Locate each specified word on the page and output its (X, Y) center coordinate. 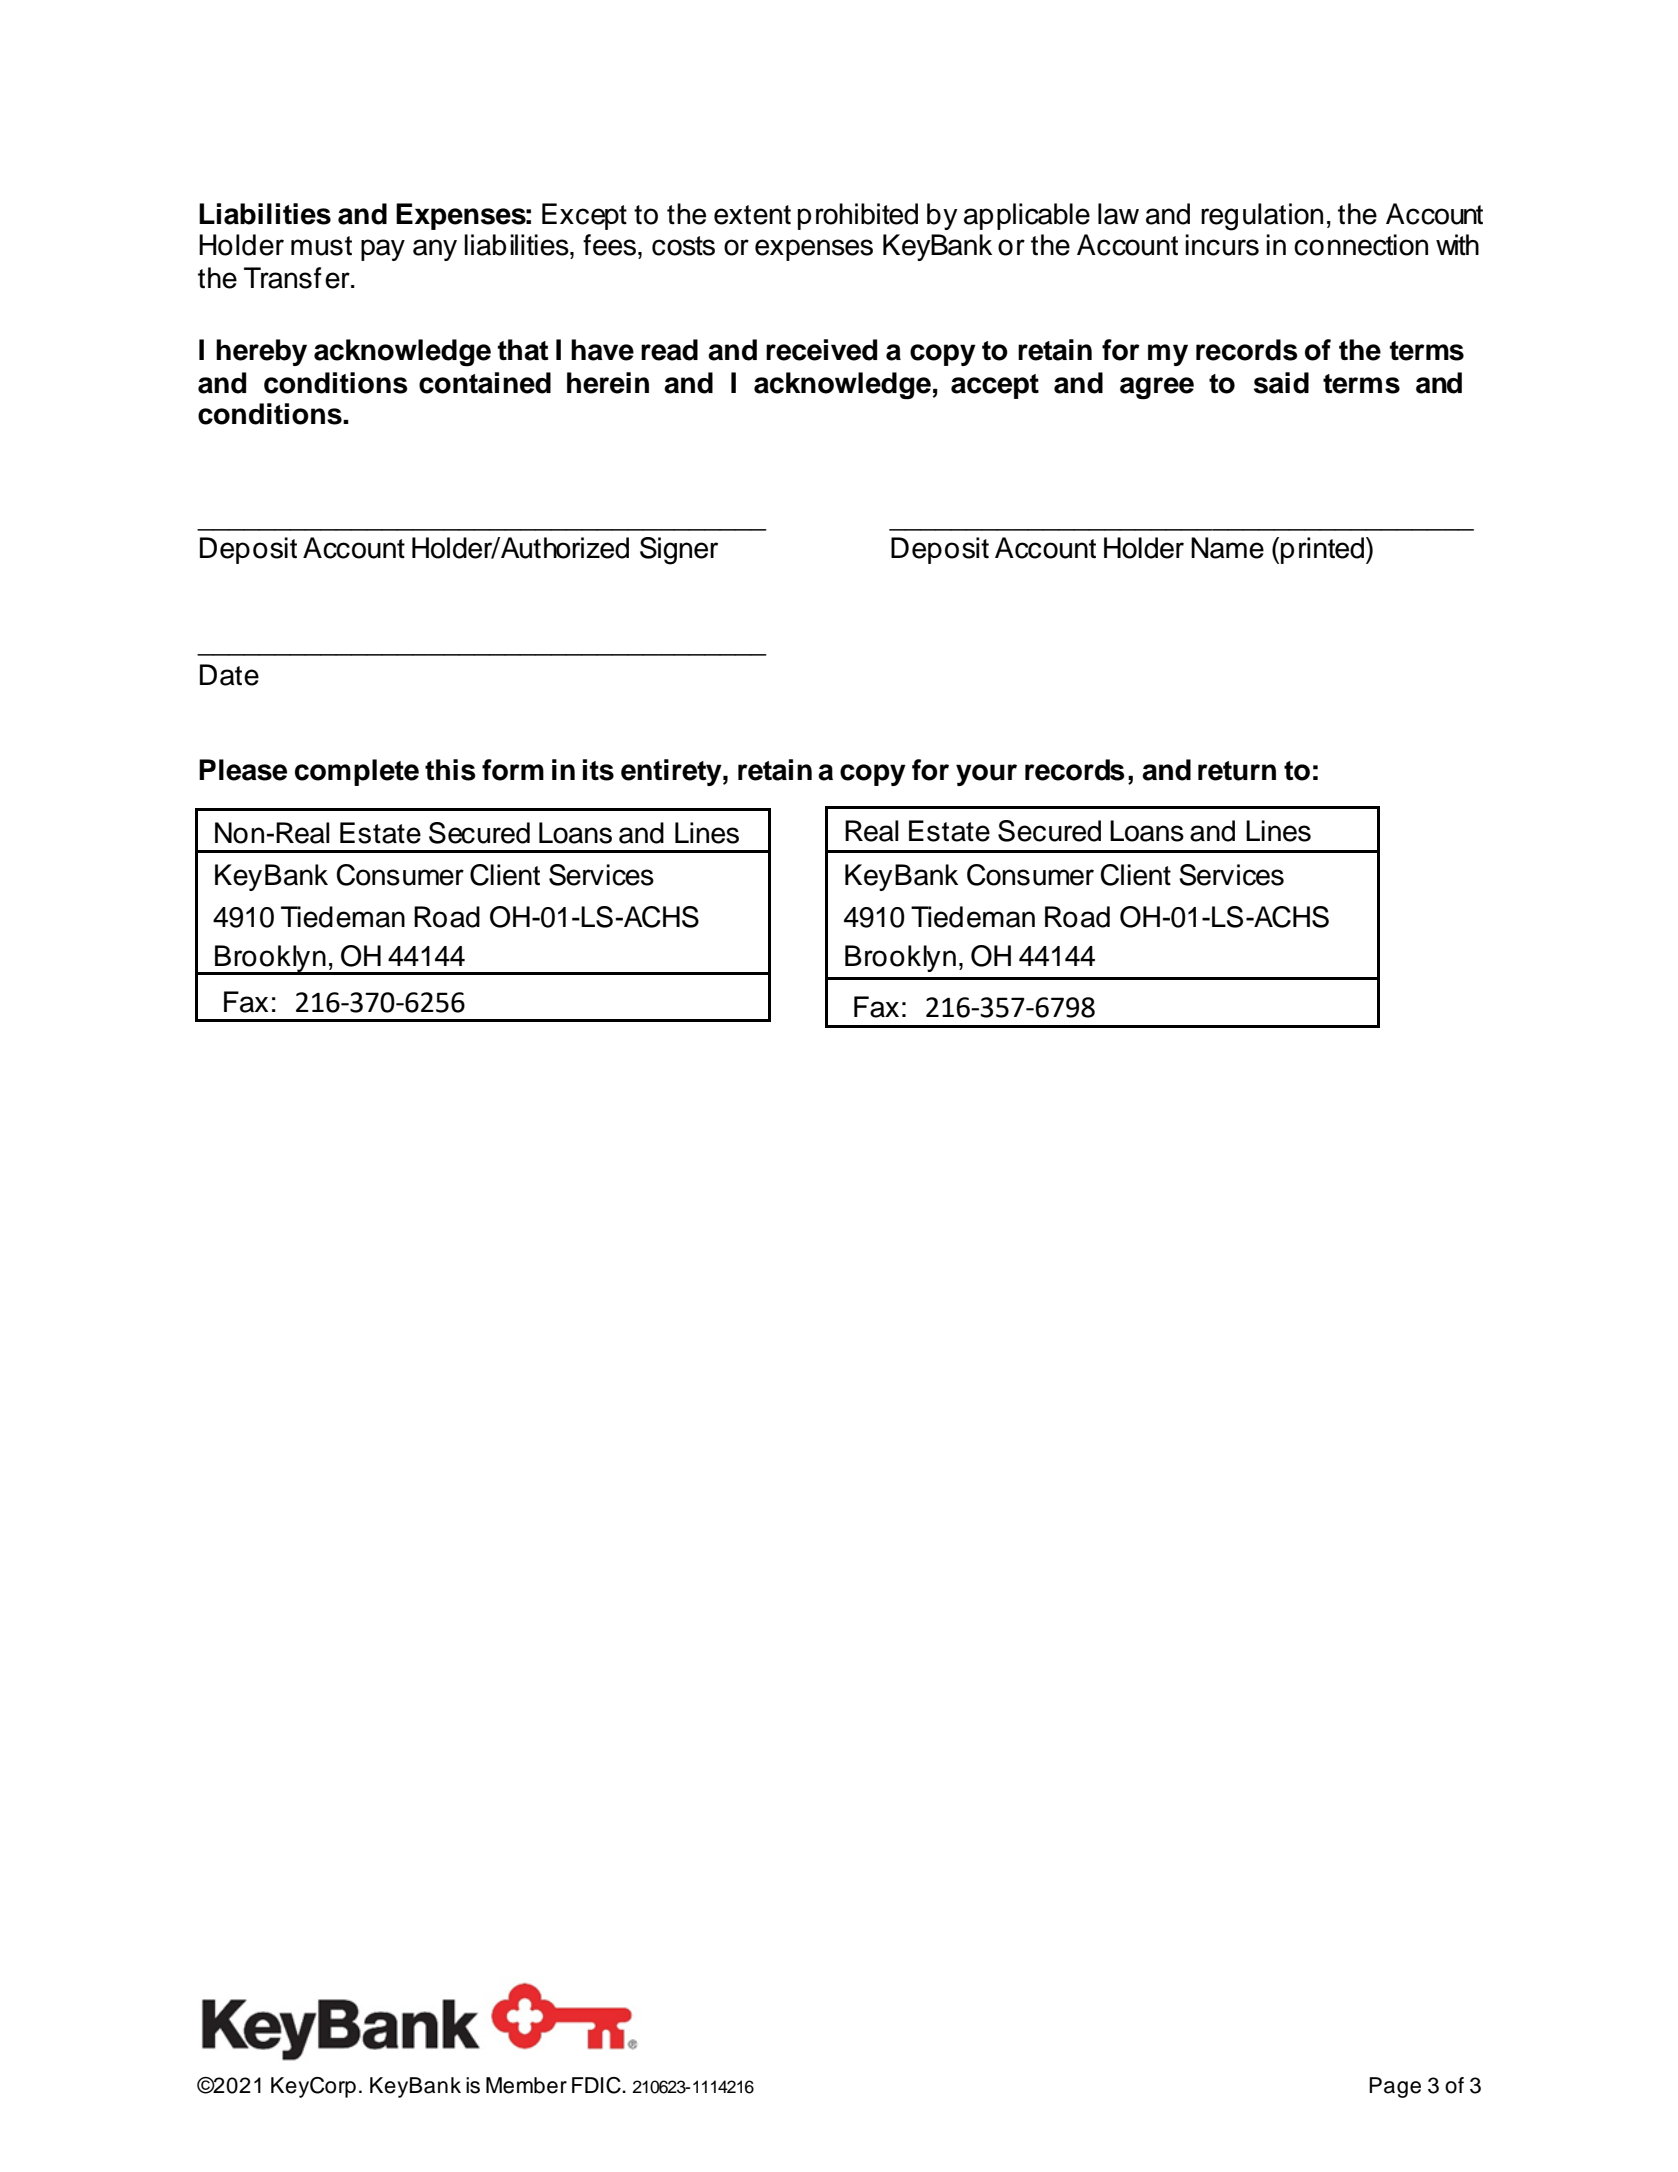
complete (357, 772)
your (986, 775)
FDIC (597, 2085)
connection (1361, 245)
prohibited (858, 216)
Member (526, 2085)
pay (383, 250)
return (1237, 771)
